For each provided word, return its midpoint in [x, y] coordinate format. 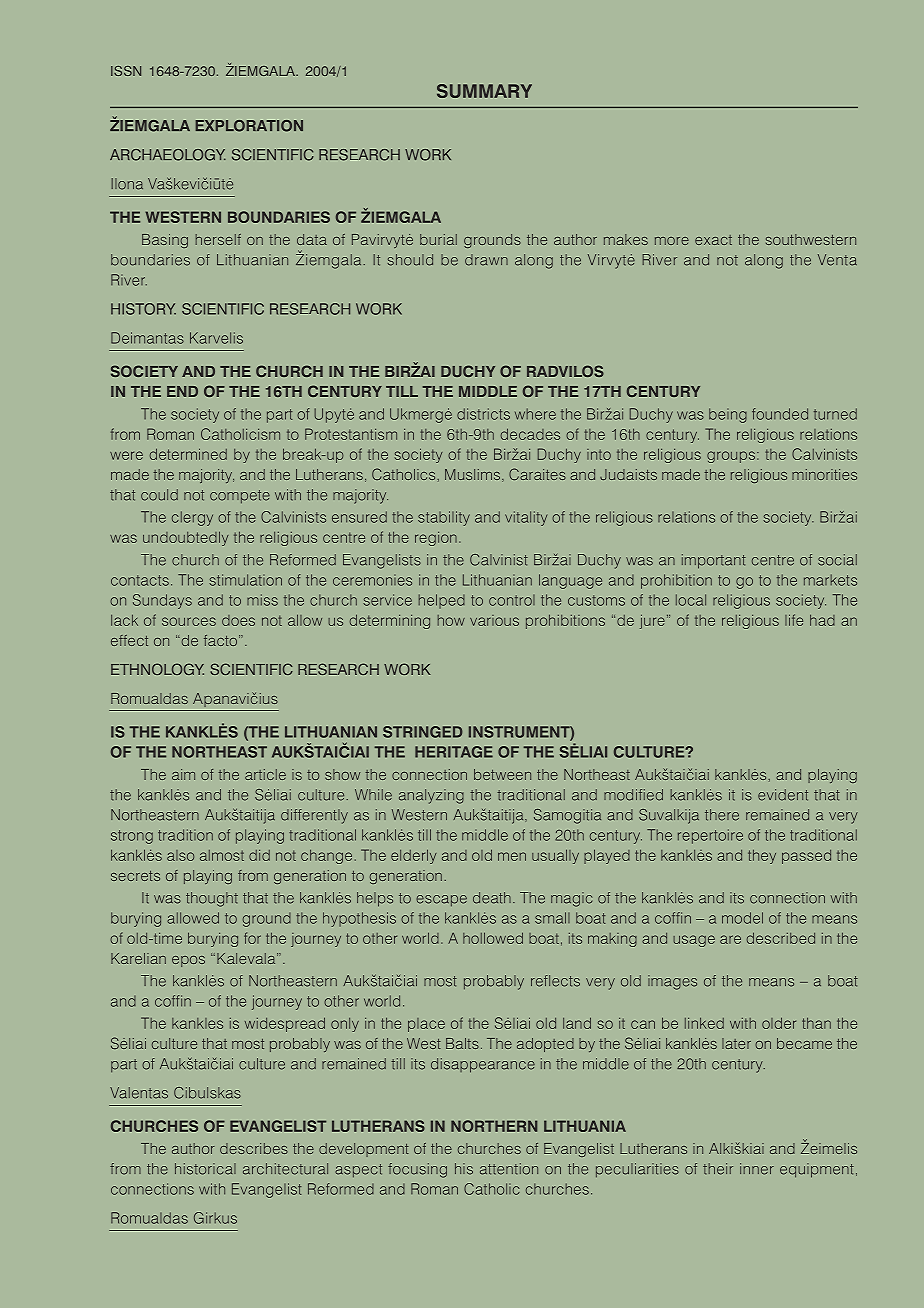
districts [483, 414]
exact [713, 240]
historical [205, 1169]
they [762, 856]
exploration [249, 126]
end [182, 391]
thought [212, 899]
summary [484, 91]
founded [780, 414]
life [794, 620]
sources [189, 621]
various [494, 620]
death [492, 898]
